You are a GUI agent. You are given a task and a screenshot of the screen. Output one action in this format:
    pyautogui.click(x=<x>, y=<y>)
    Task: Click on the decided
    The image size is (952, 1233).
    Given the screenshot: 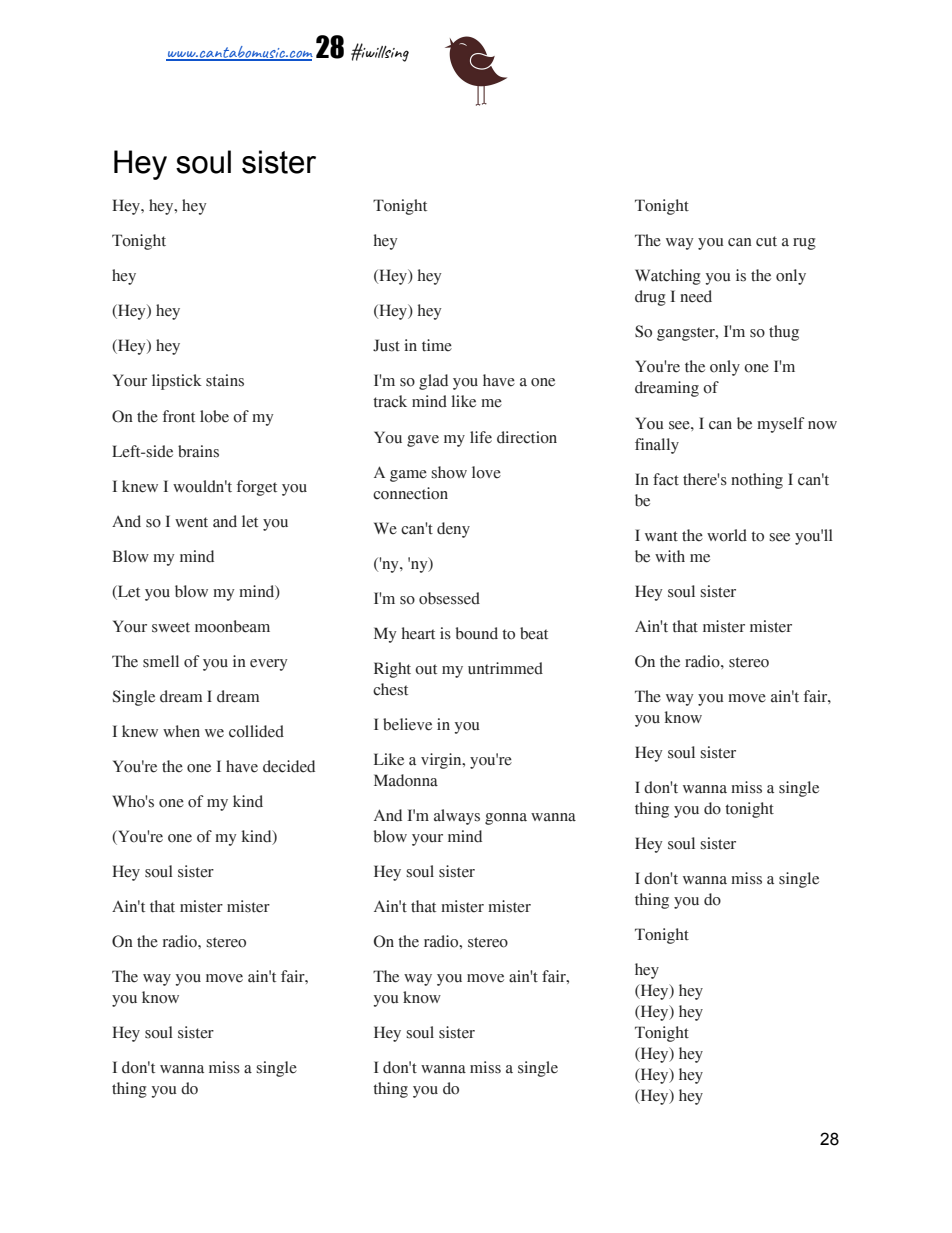 What is the action you would take?
    pyautogui.click(x=289, y=766)
